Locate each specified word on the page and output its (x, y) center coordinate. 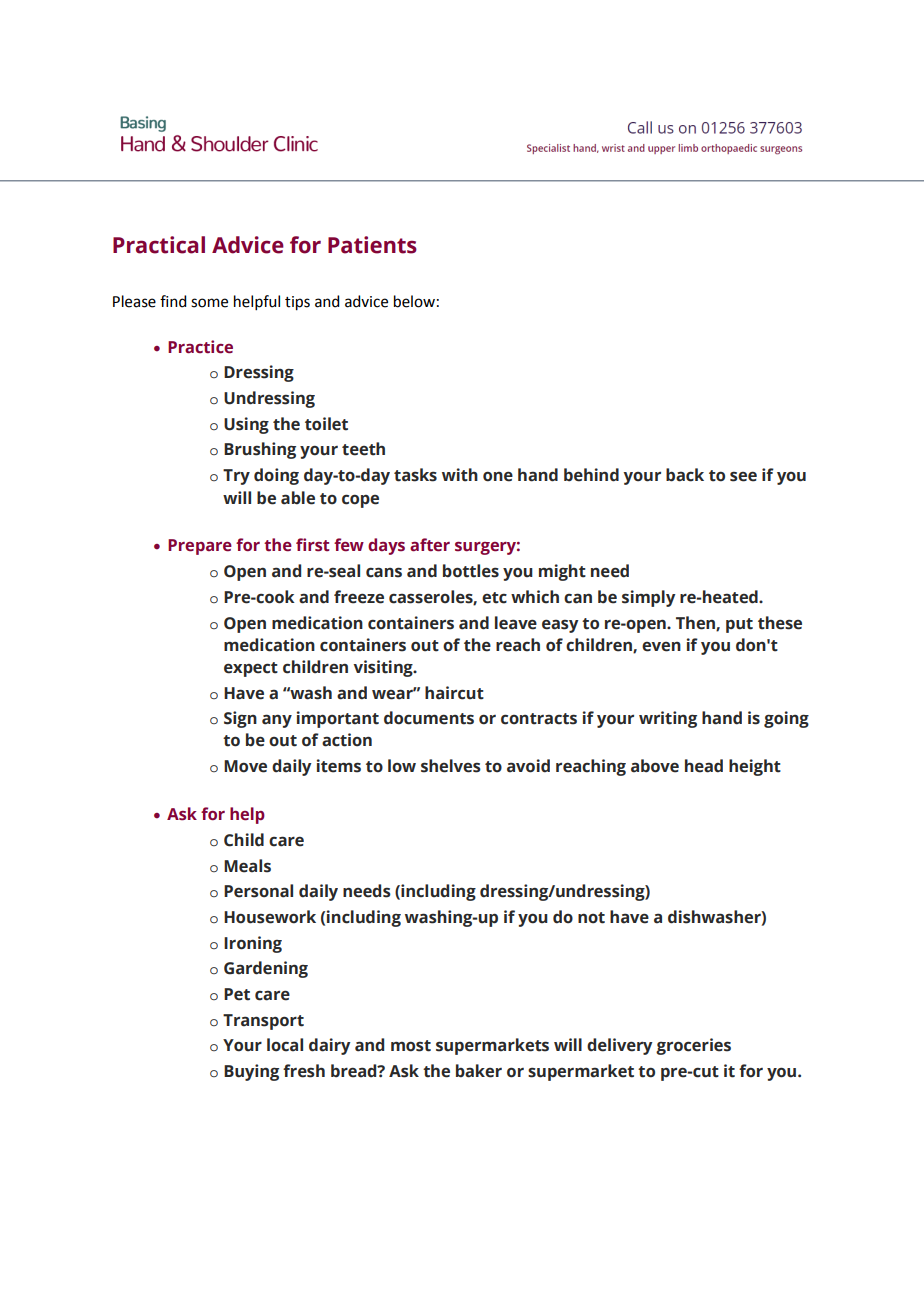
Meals (247, 866)
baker (479, 1071)
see (743, 476)
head (704, 766)
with (460, 475)
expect (251, 669)
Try (236, 477)
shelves (451, 766)
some (209, 303)
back (685, 475)
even (661, 647)
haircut (454, 693)
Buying (251, 1072)
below (414, 301)
